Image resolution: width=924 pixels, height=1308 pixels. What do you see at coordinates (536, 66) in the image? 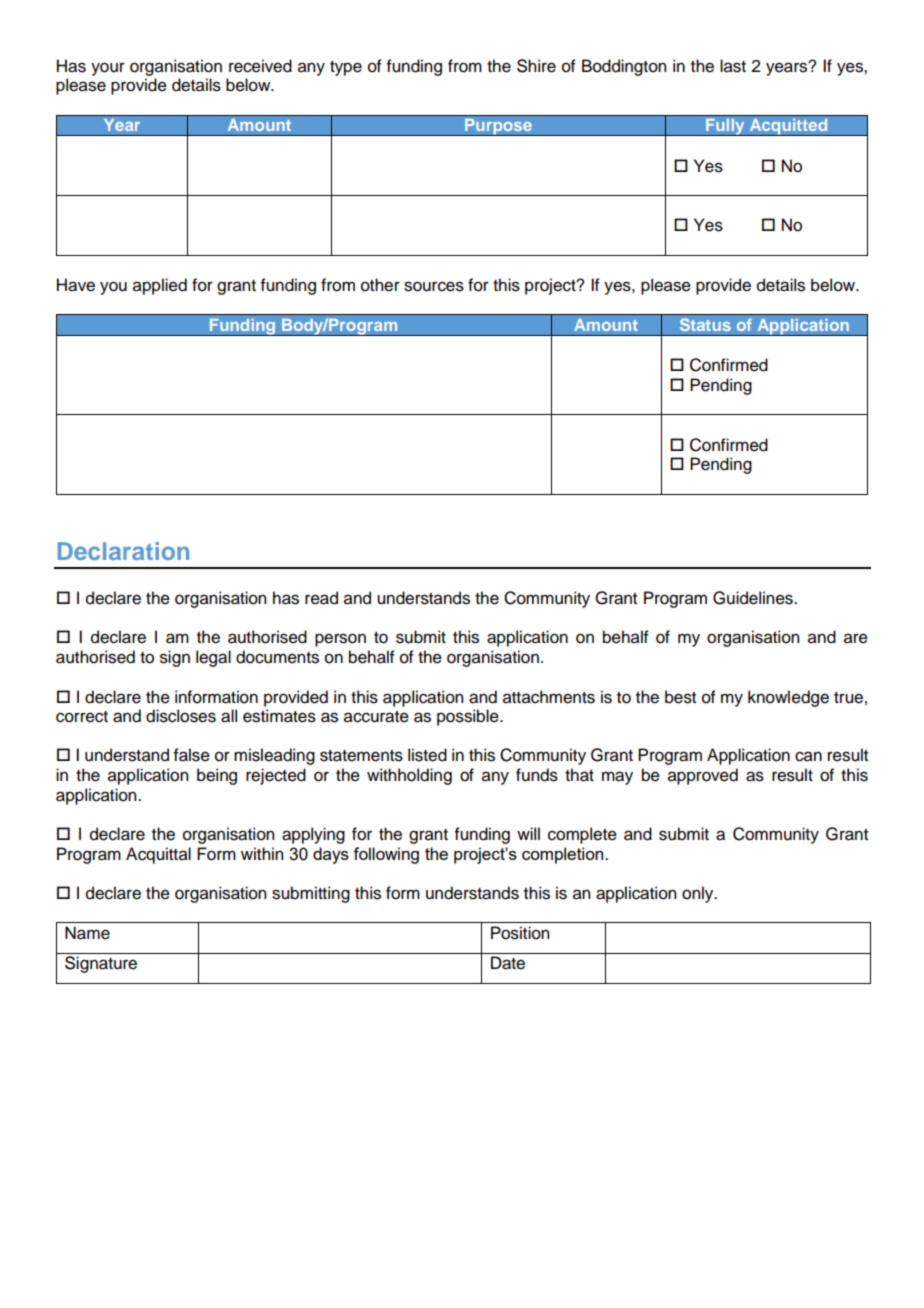
I see `Shire` at bounding box center [536, 66].
